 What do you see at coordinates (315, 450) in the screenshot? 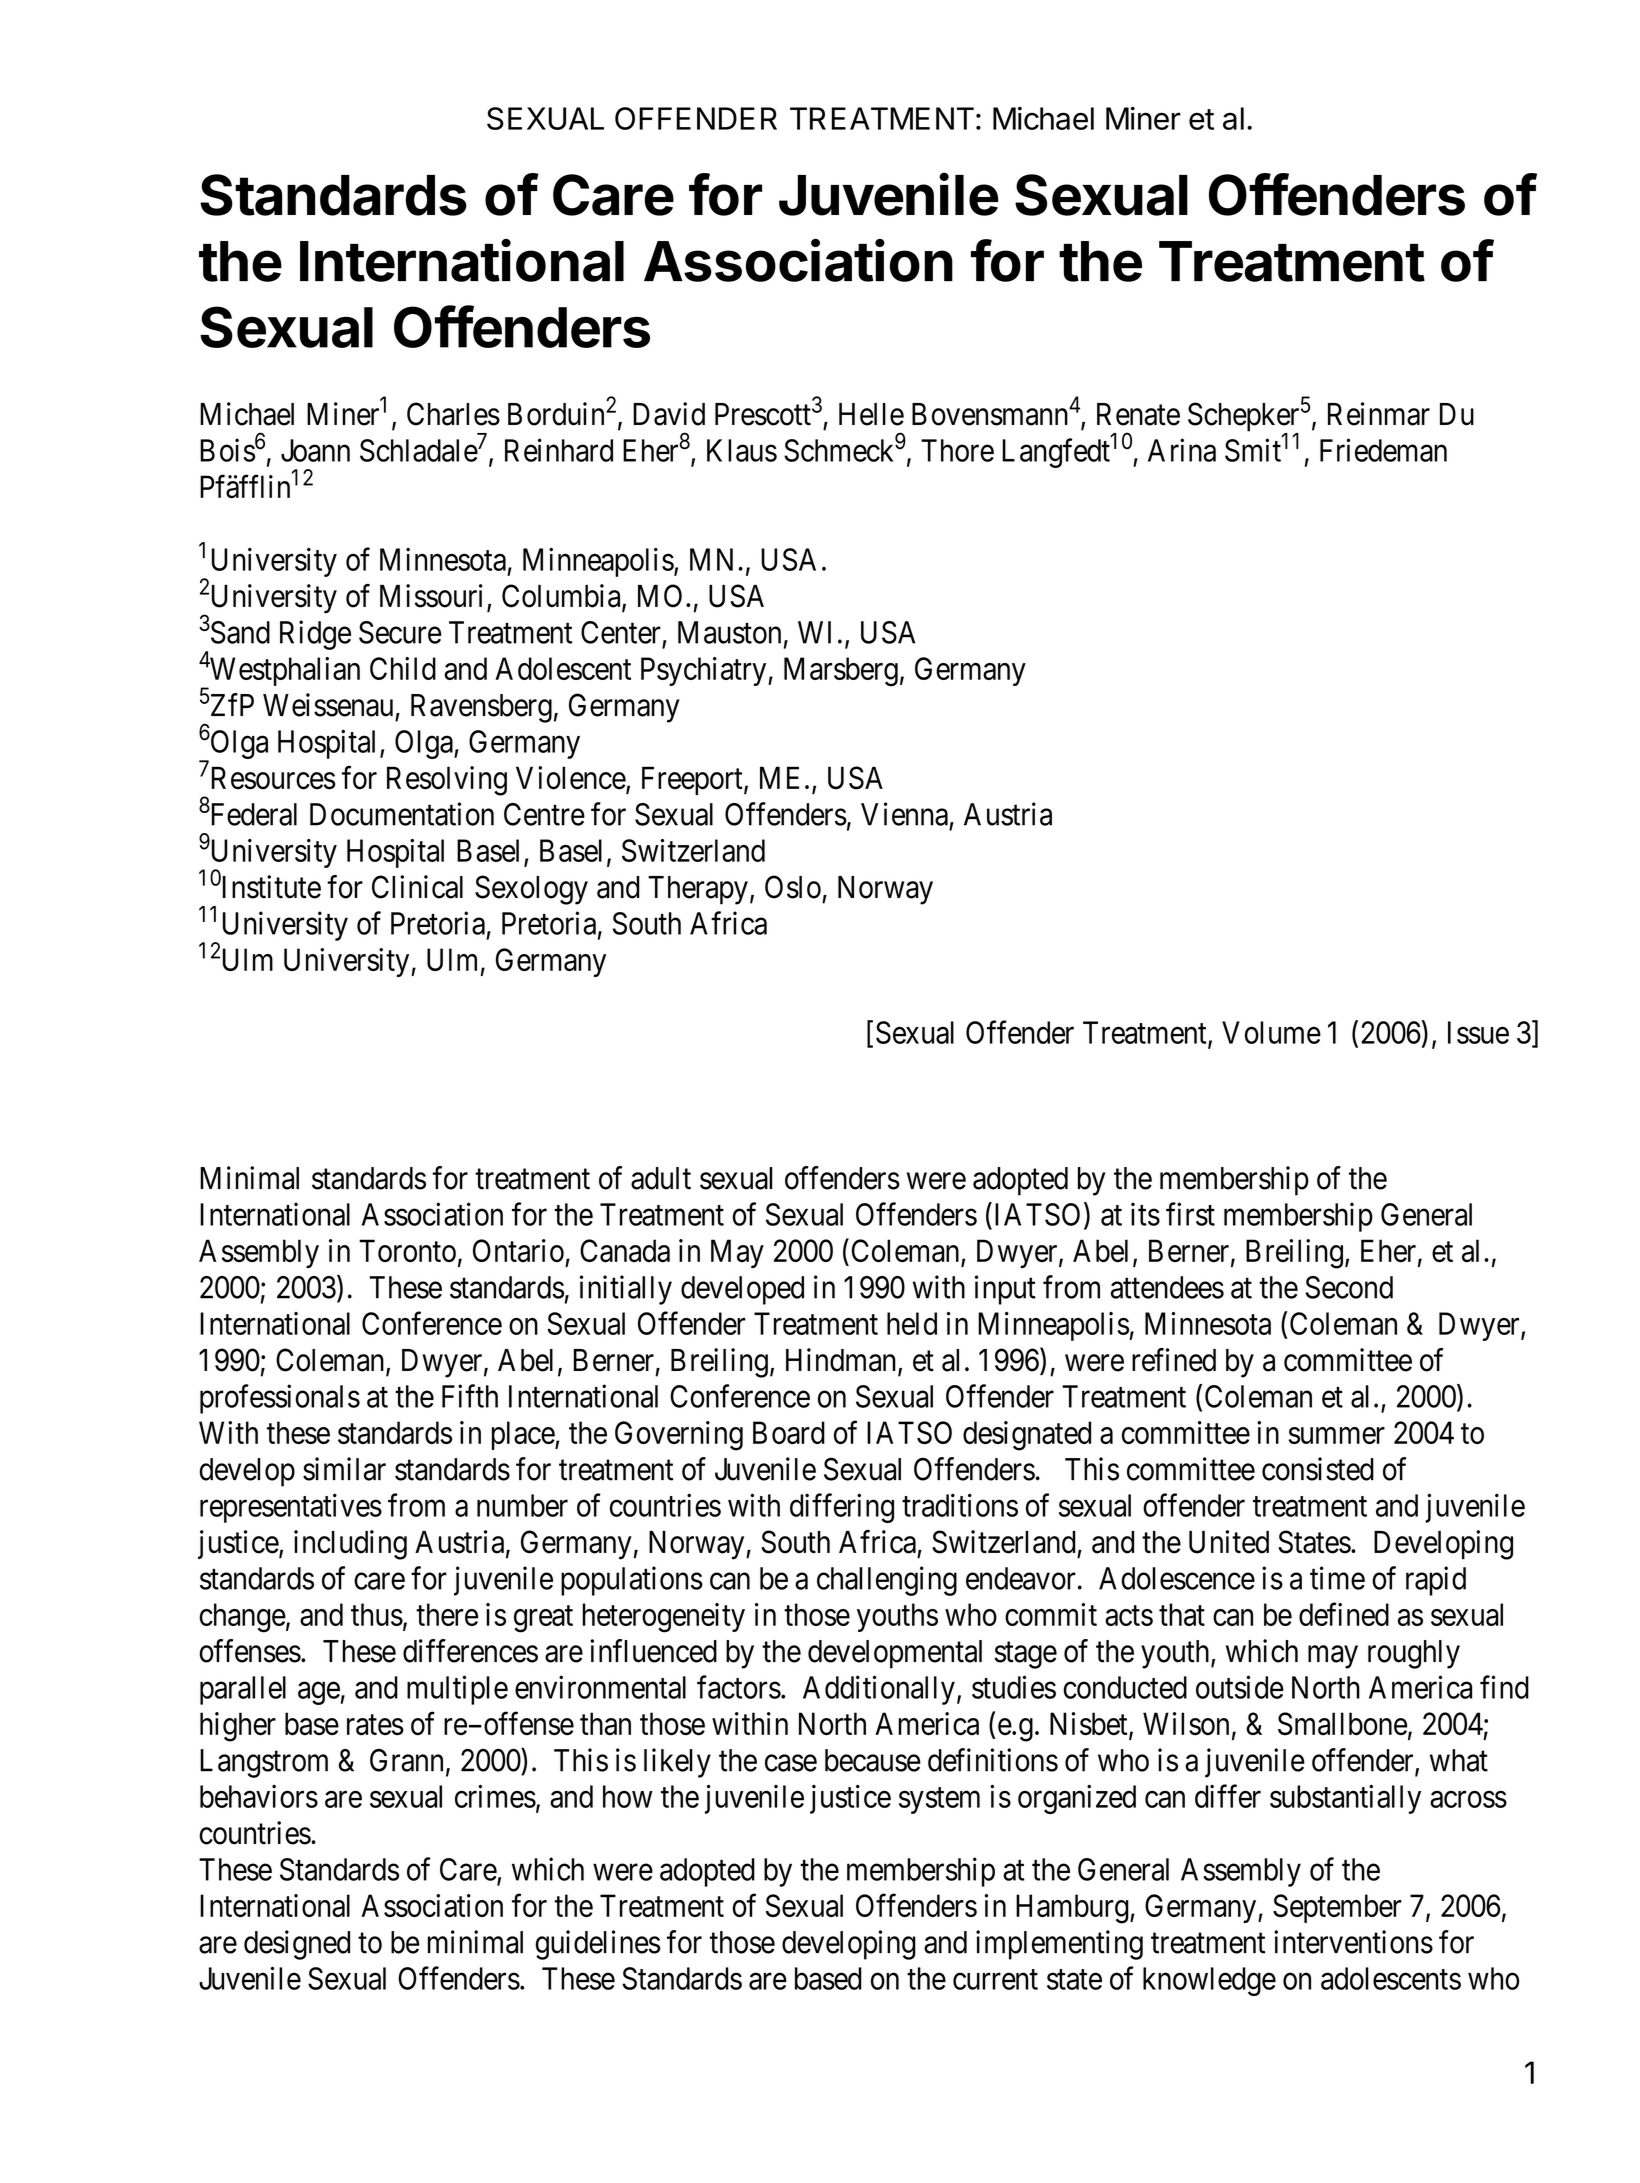
I see `Joann` at bounding box center [315, 450].
